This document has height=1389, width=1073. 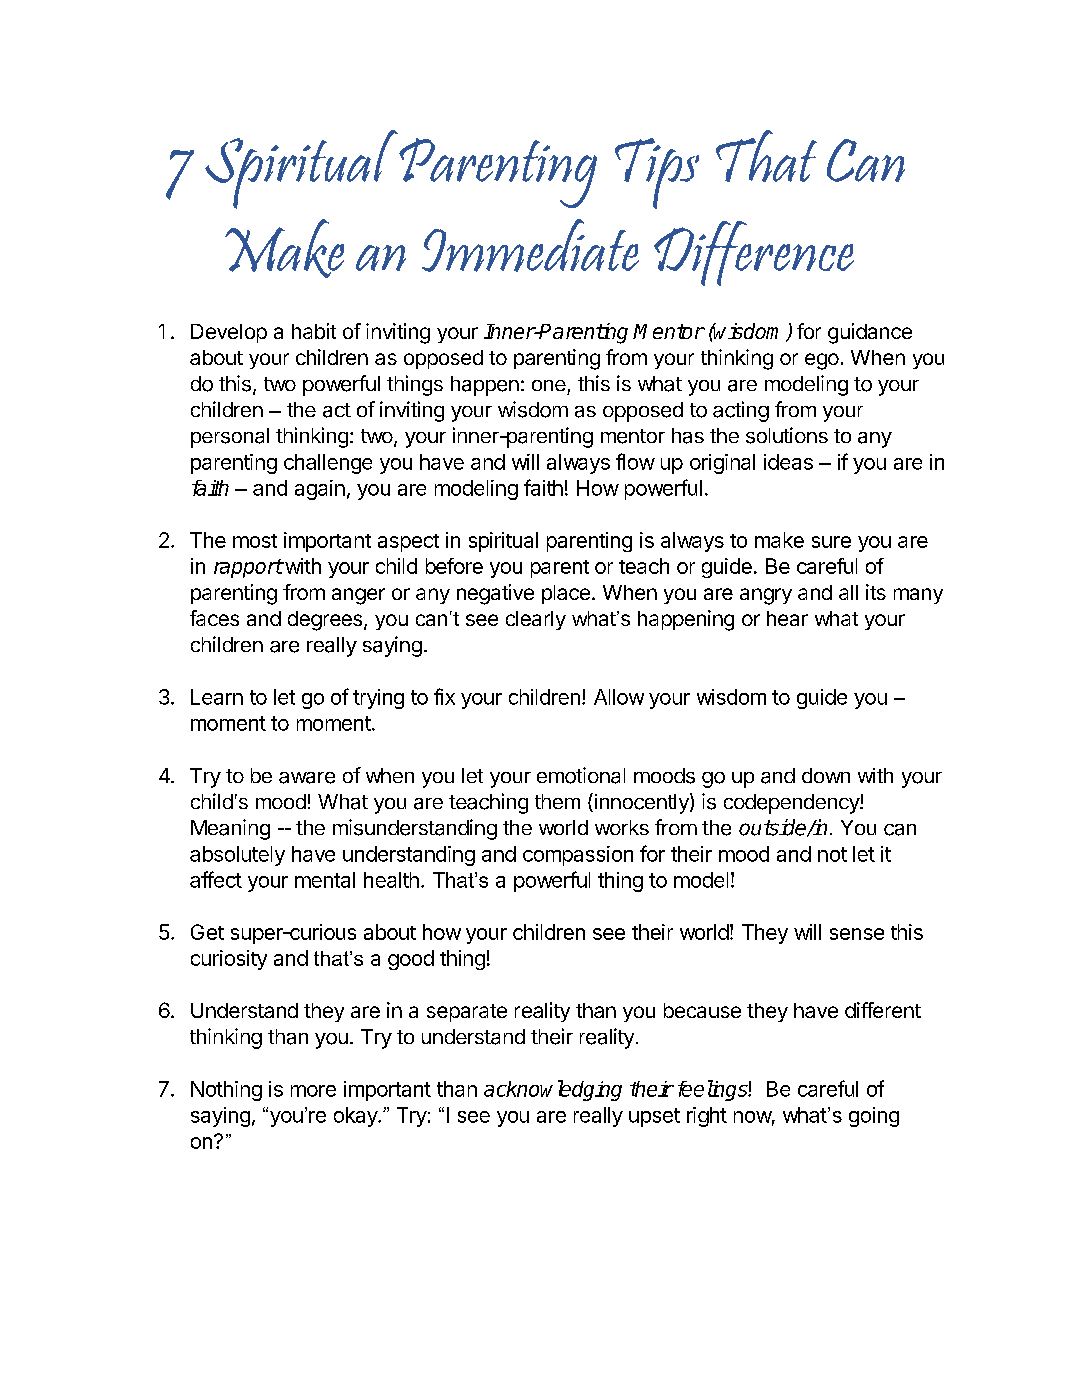 What do you see at coordinates (307, 778) in the document?
I see `aware` at bounding box center [307, 778].
